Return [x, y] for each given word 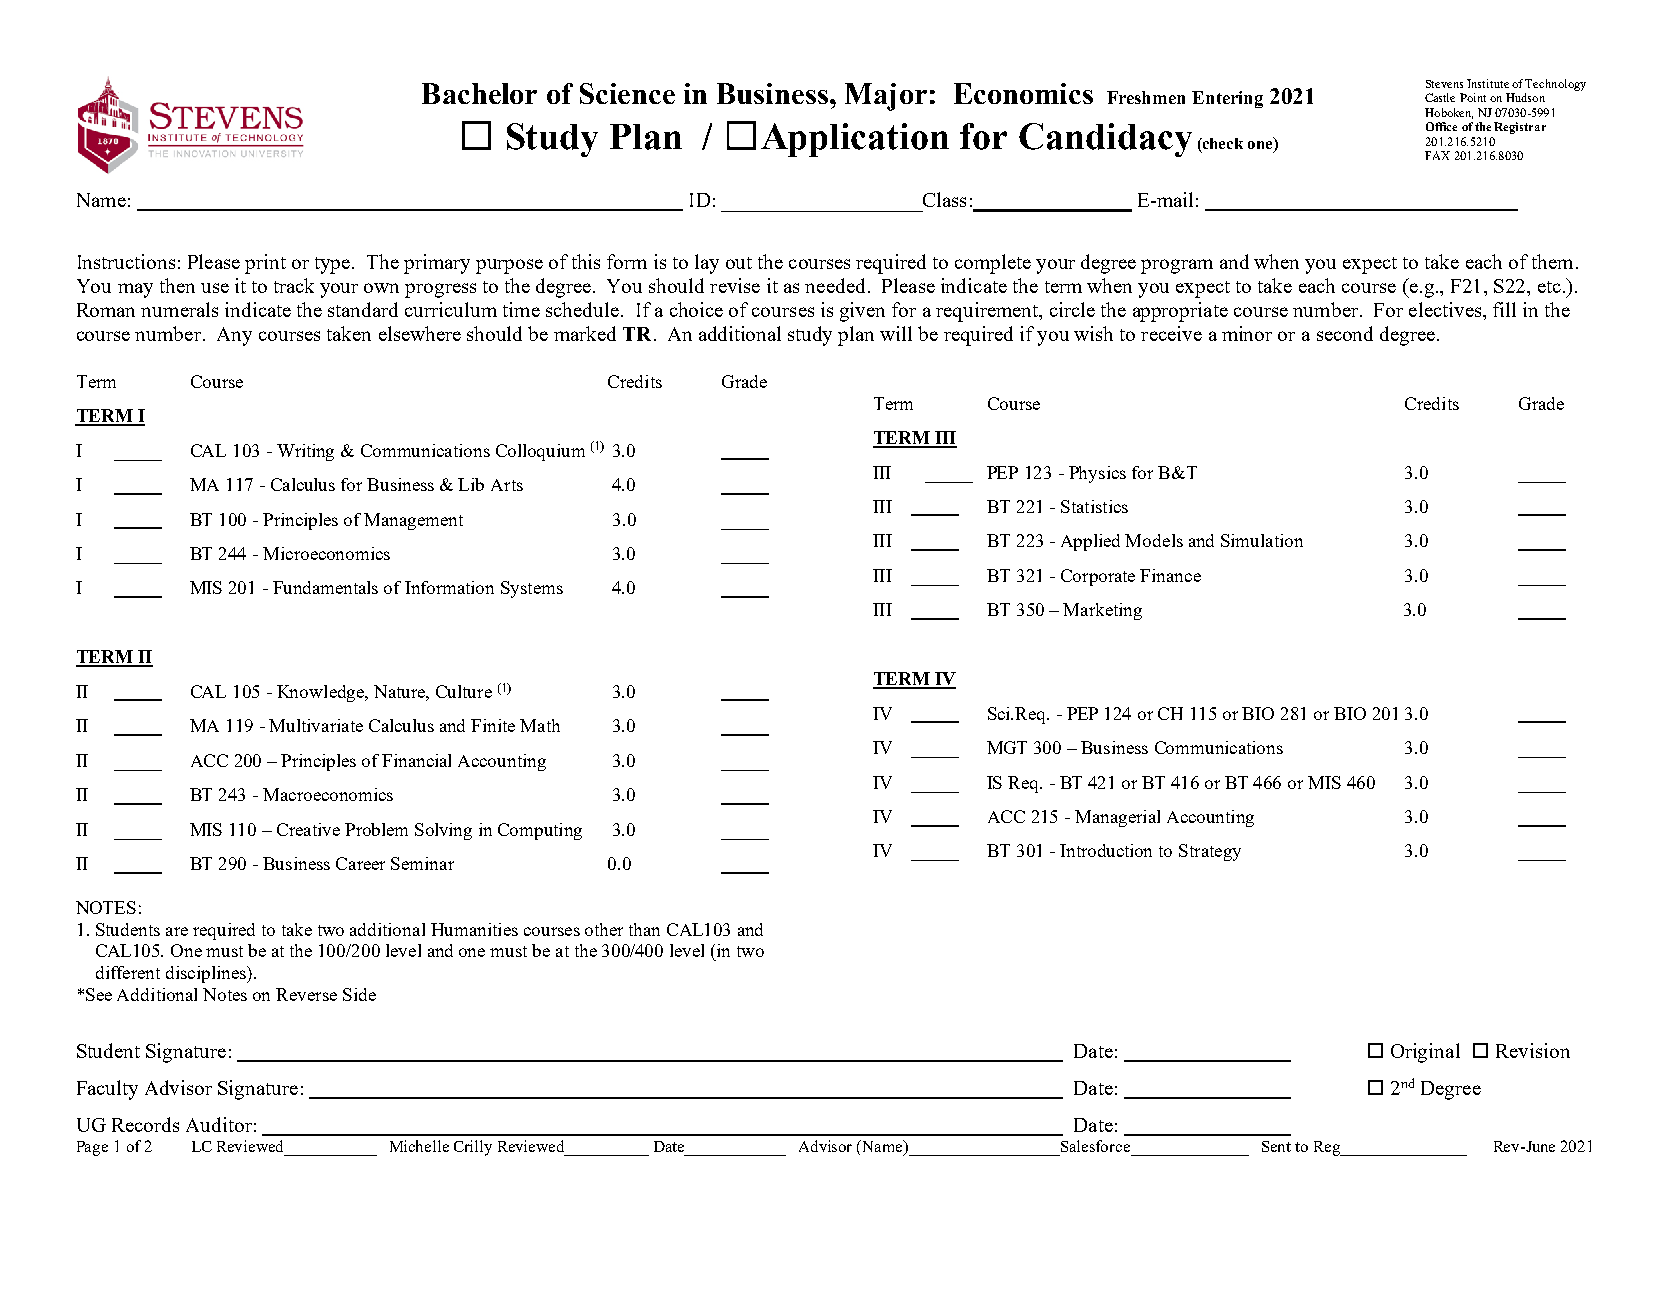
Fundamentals [325, 587]
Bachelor [479, 93]
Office [1441, 126]
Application [855, 140]
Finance [1170, 575]
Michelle [419, 1146]
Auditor [219, 1124]
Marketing [1102, 611]
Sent [1276, 1146]
